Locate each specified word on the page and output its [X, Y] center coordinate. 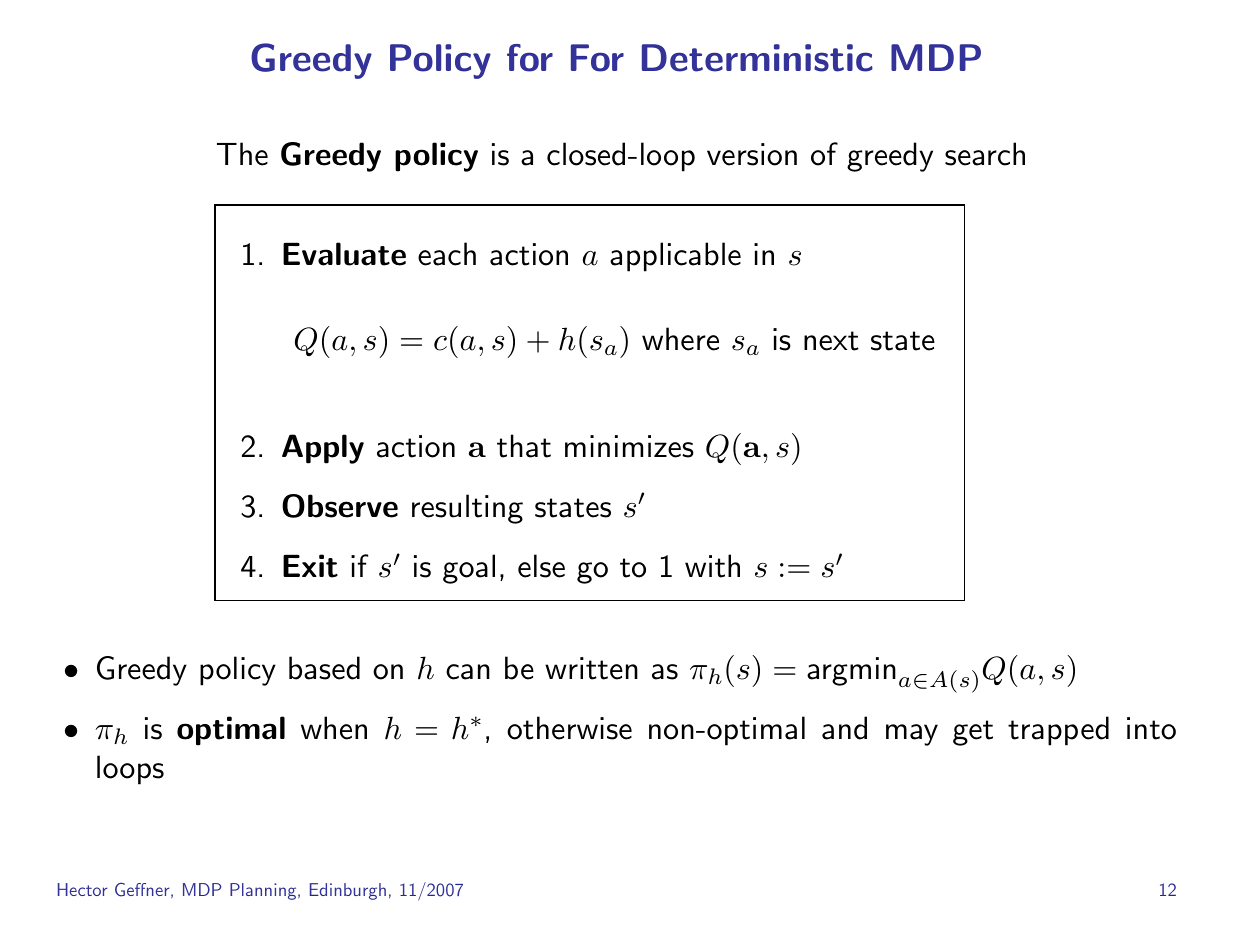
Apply [323, 449]
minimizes [629, 446]
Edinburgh [348, 891]
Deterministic [757, 58]
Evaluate [344, 254]
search [985, 154]
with [712, 566]
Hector [83, 889]
